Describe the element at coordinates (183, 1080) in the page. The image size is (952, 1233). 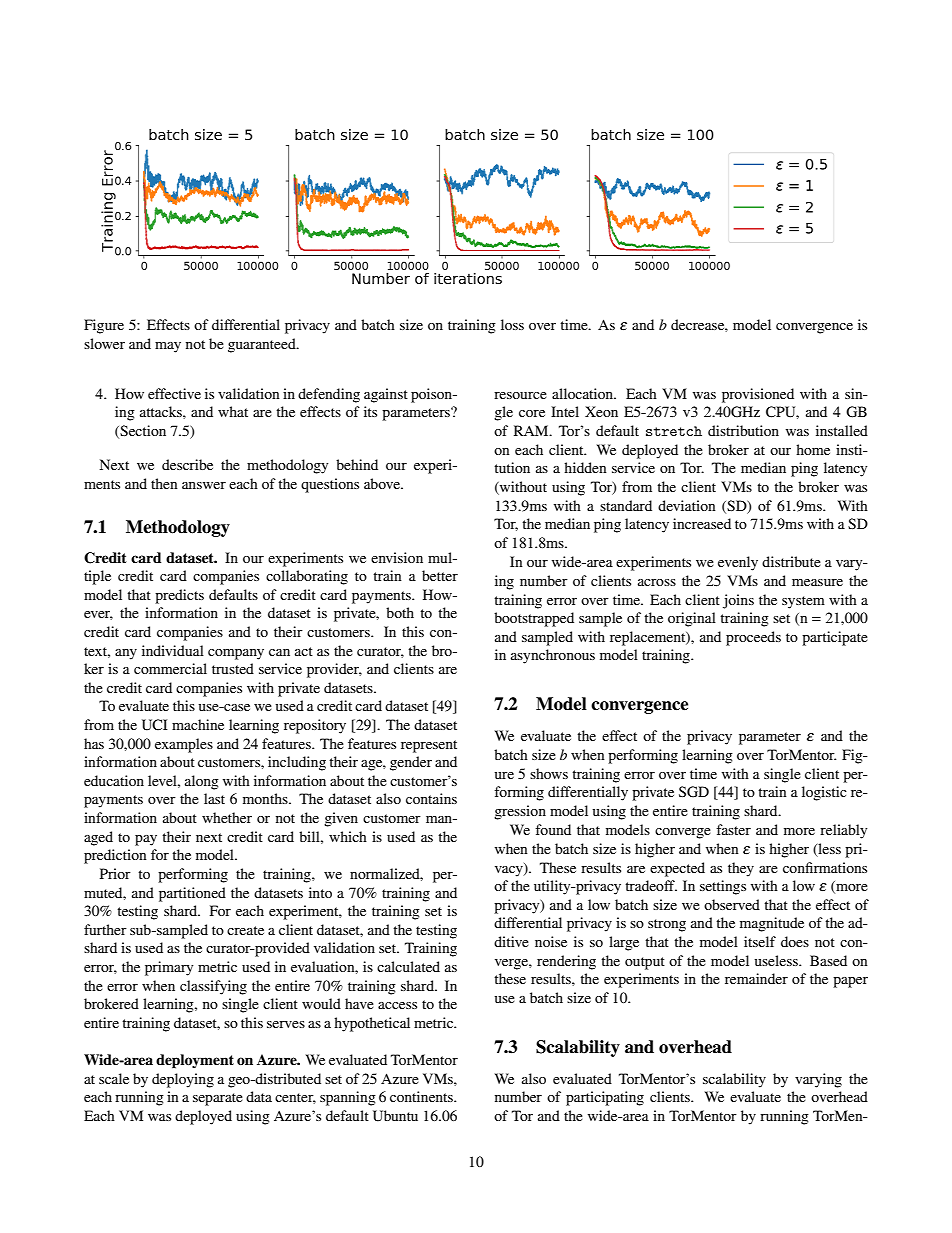
I see `deploying` at that location.
